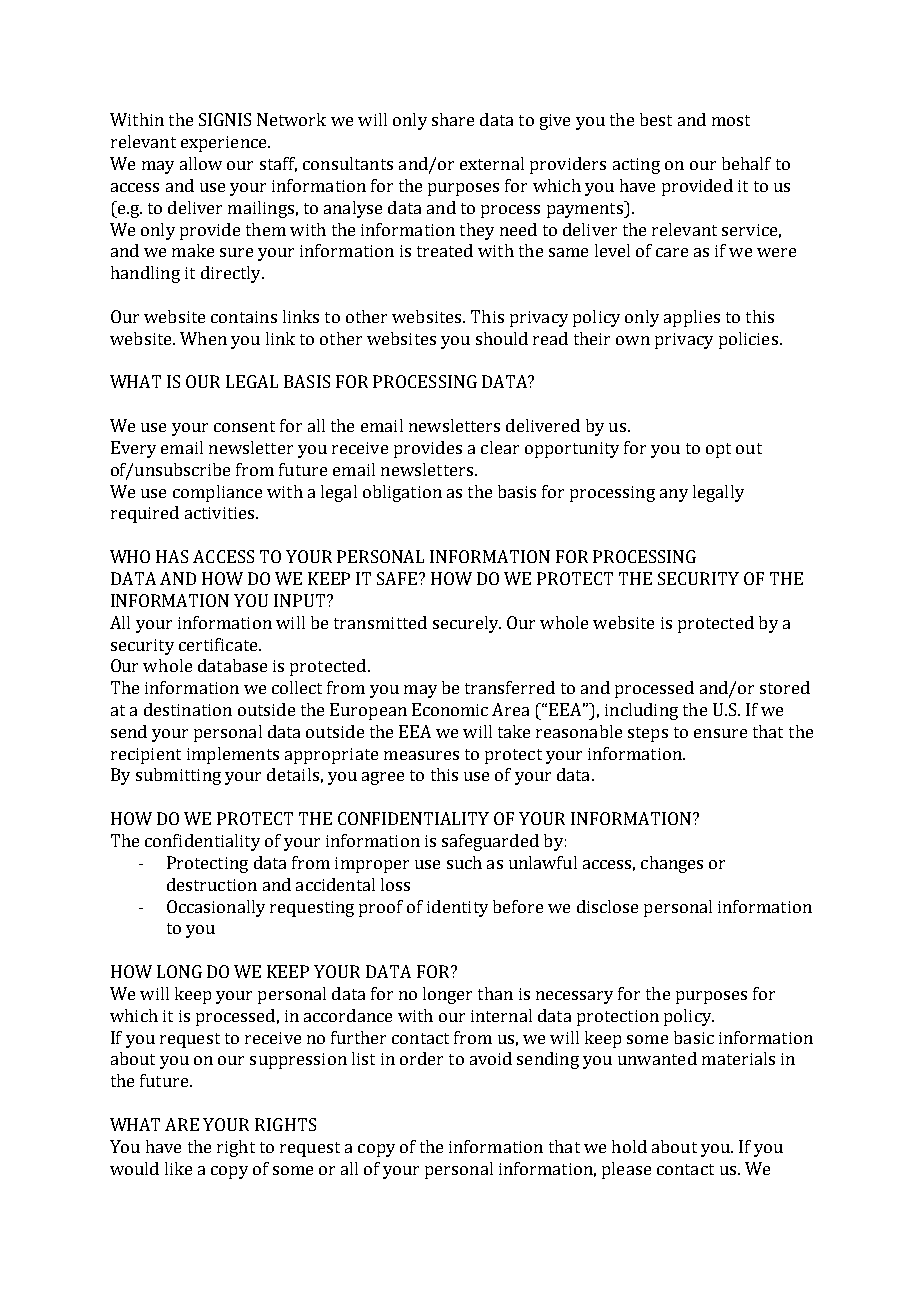 This screenshot has height=1307, width=924. I want to click on external, so click(492, 163).
